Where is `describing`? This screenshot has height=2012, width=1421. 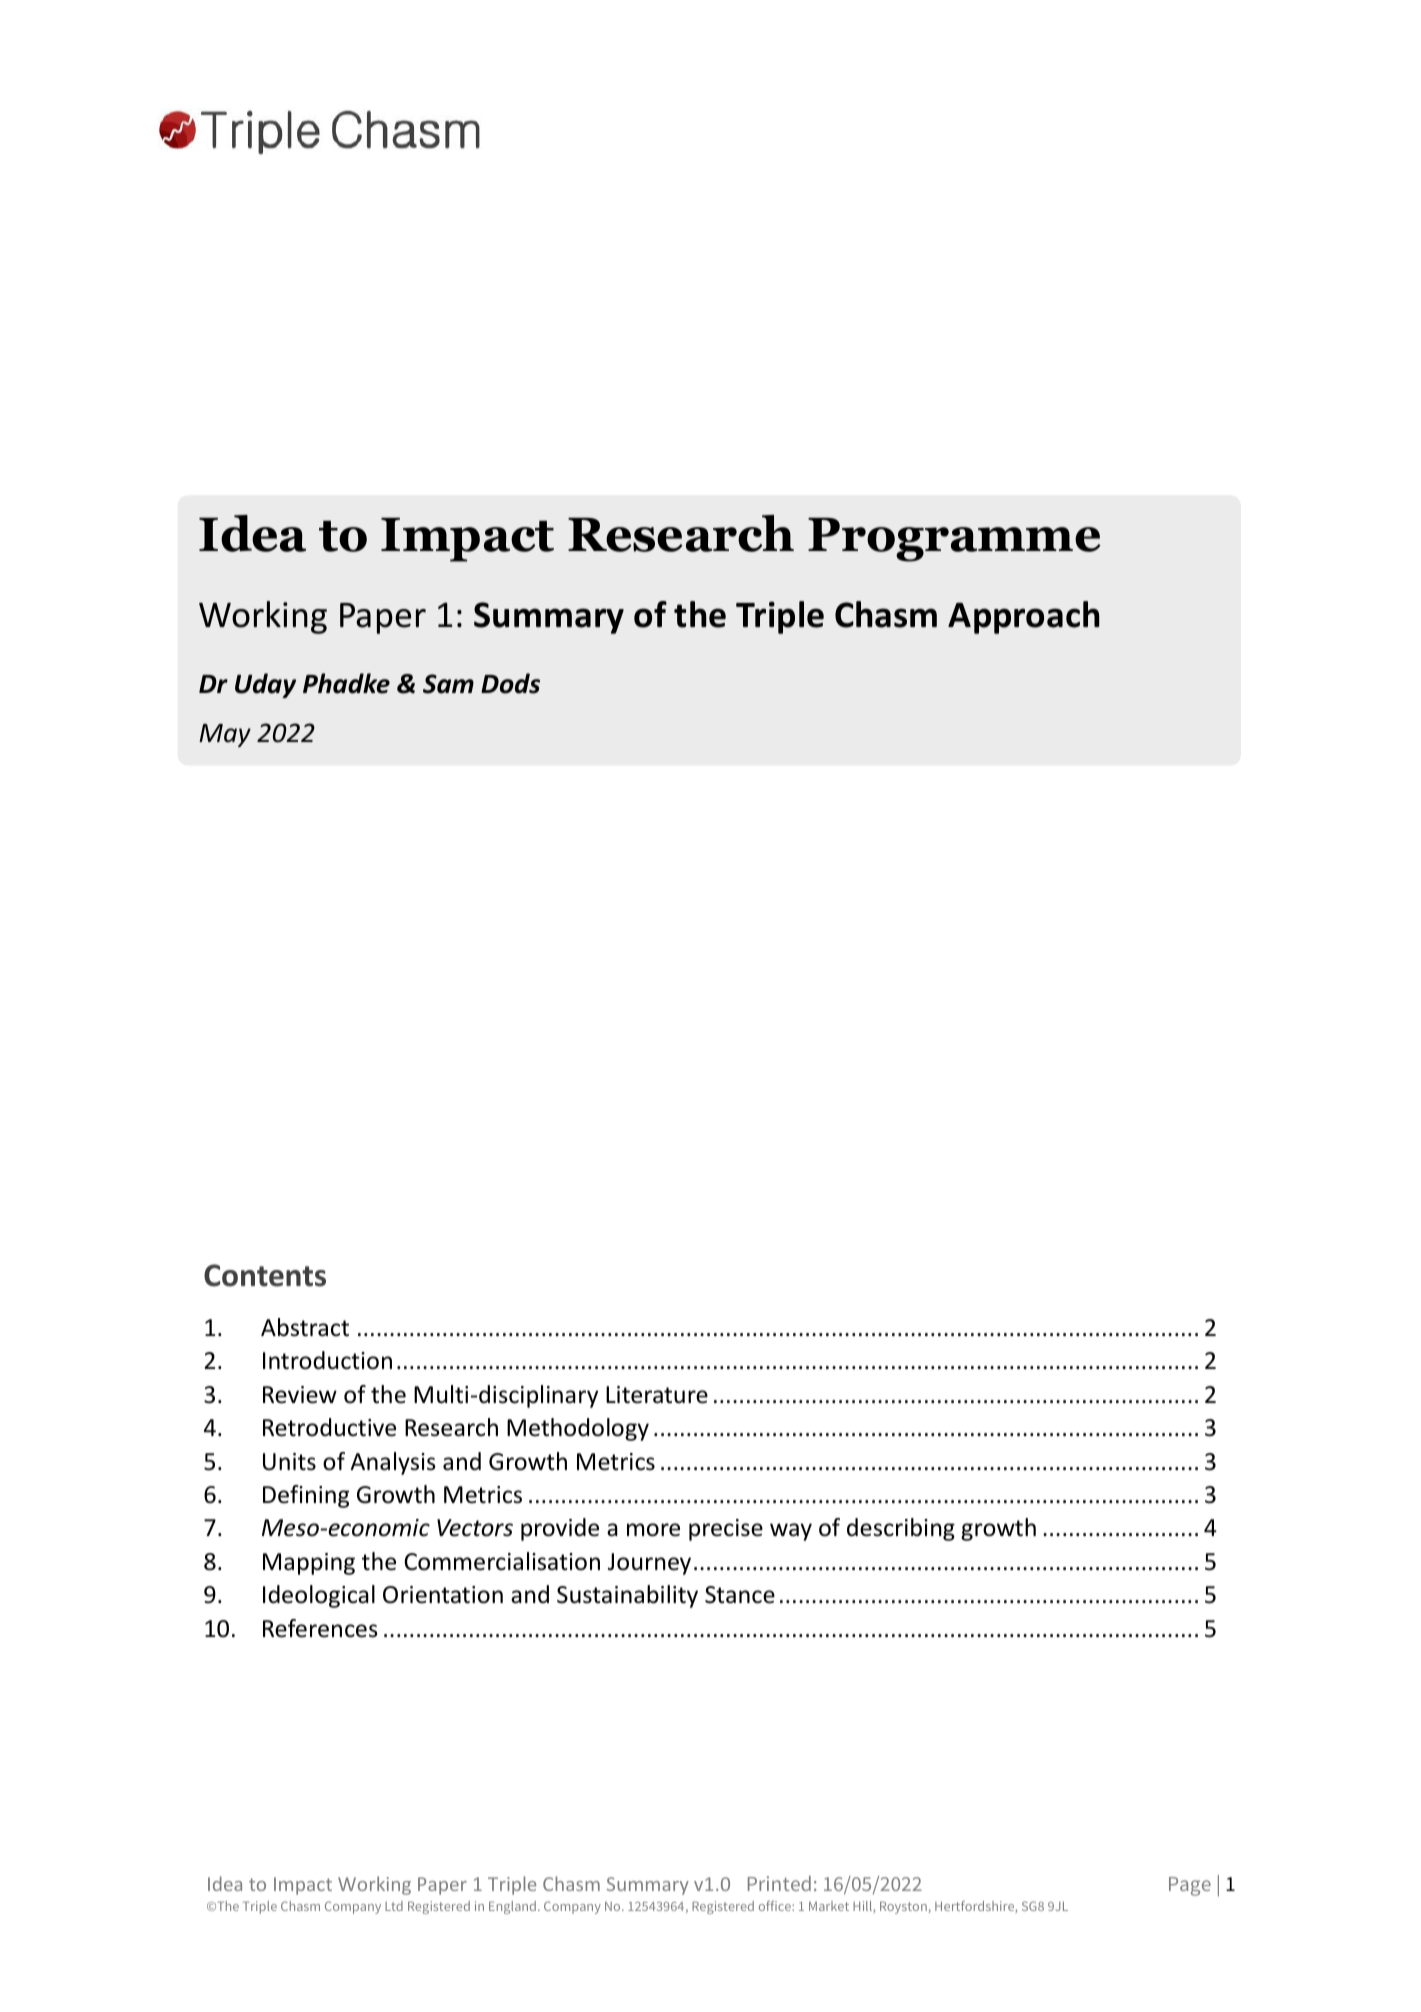
describing is located at coordinates (901, 1529).
